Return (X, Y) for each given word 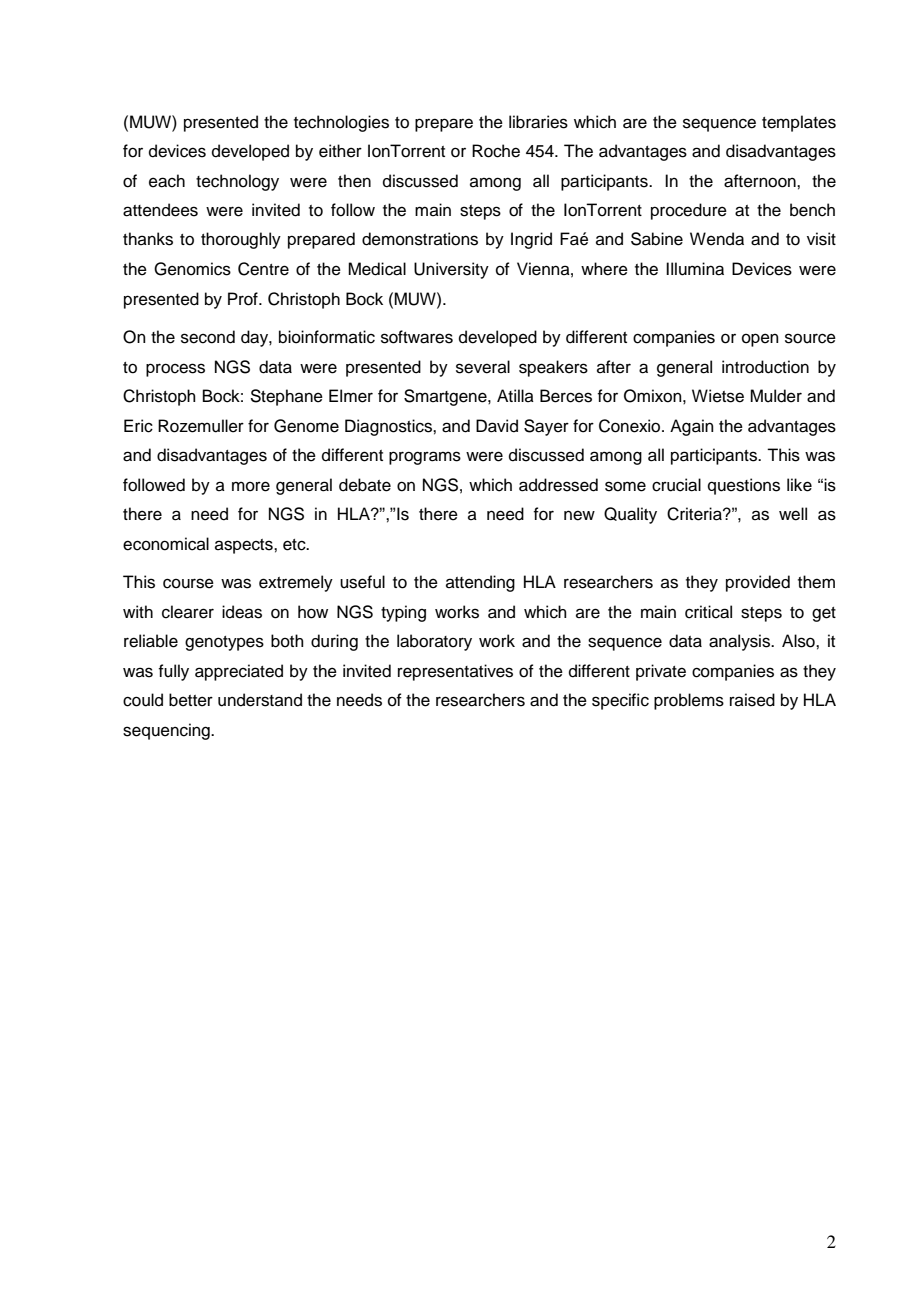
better (191, 700)
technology (237, 182)
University (451, 270)
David (497, 426)
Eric (138, 426)
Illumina (695, 269)
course (188, 583)
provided (758, 583)
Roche (496, 151)
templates (799, 123)
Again (692, 427)
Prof (244, 299)
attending (480, 583)
